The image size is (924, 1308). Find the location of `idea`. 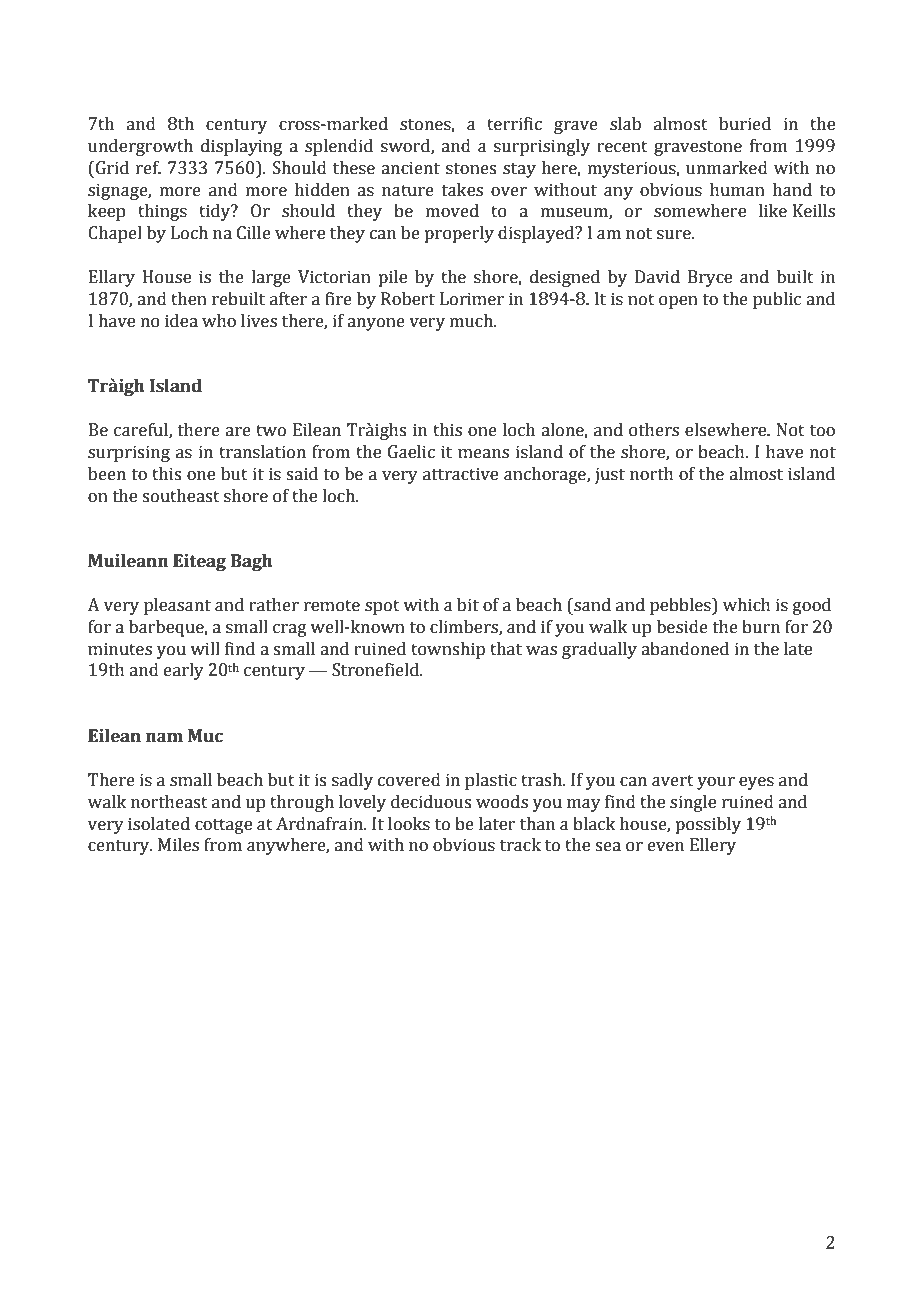

idea is located at coordinates (181, 321).
